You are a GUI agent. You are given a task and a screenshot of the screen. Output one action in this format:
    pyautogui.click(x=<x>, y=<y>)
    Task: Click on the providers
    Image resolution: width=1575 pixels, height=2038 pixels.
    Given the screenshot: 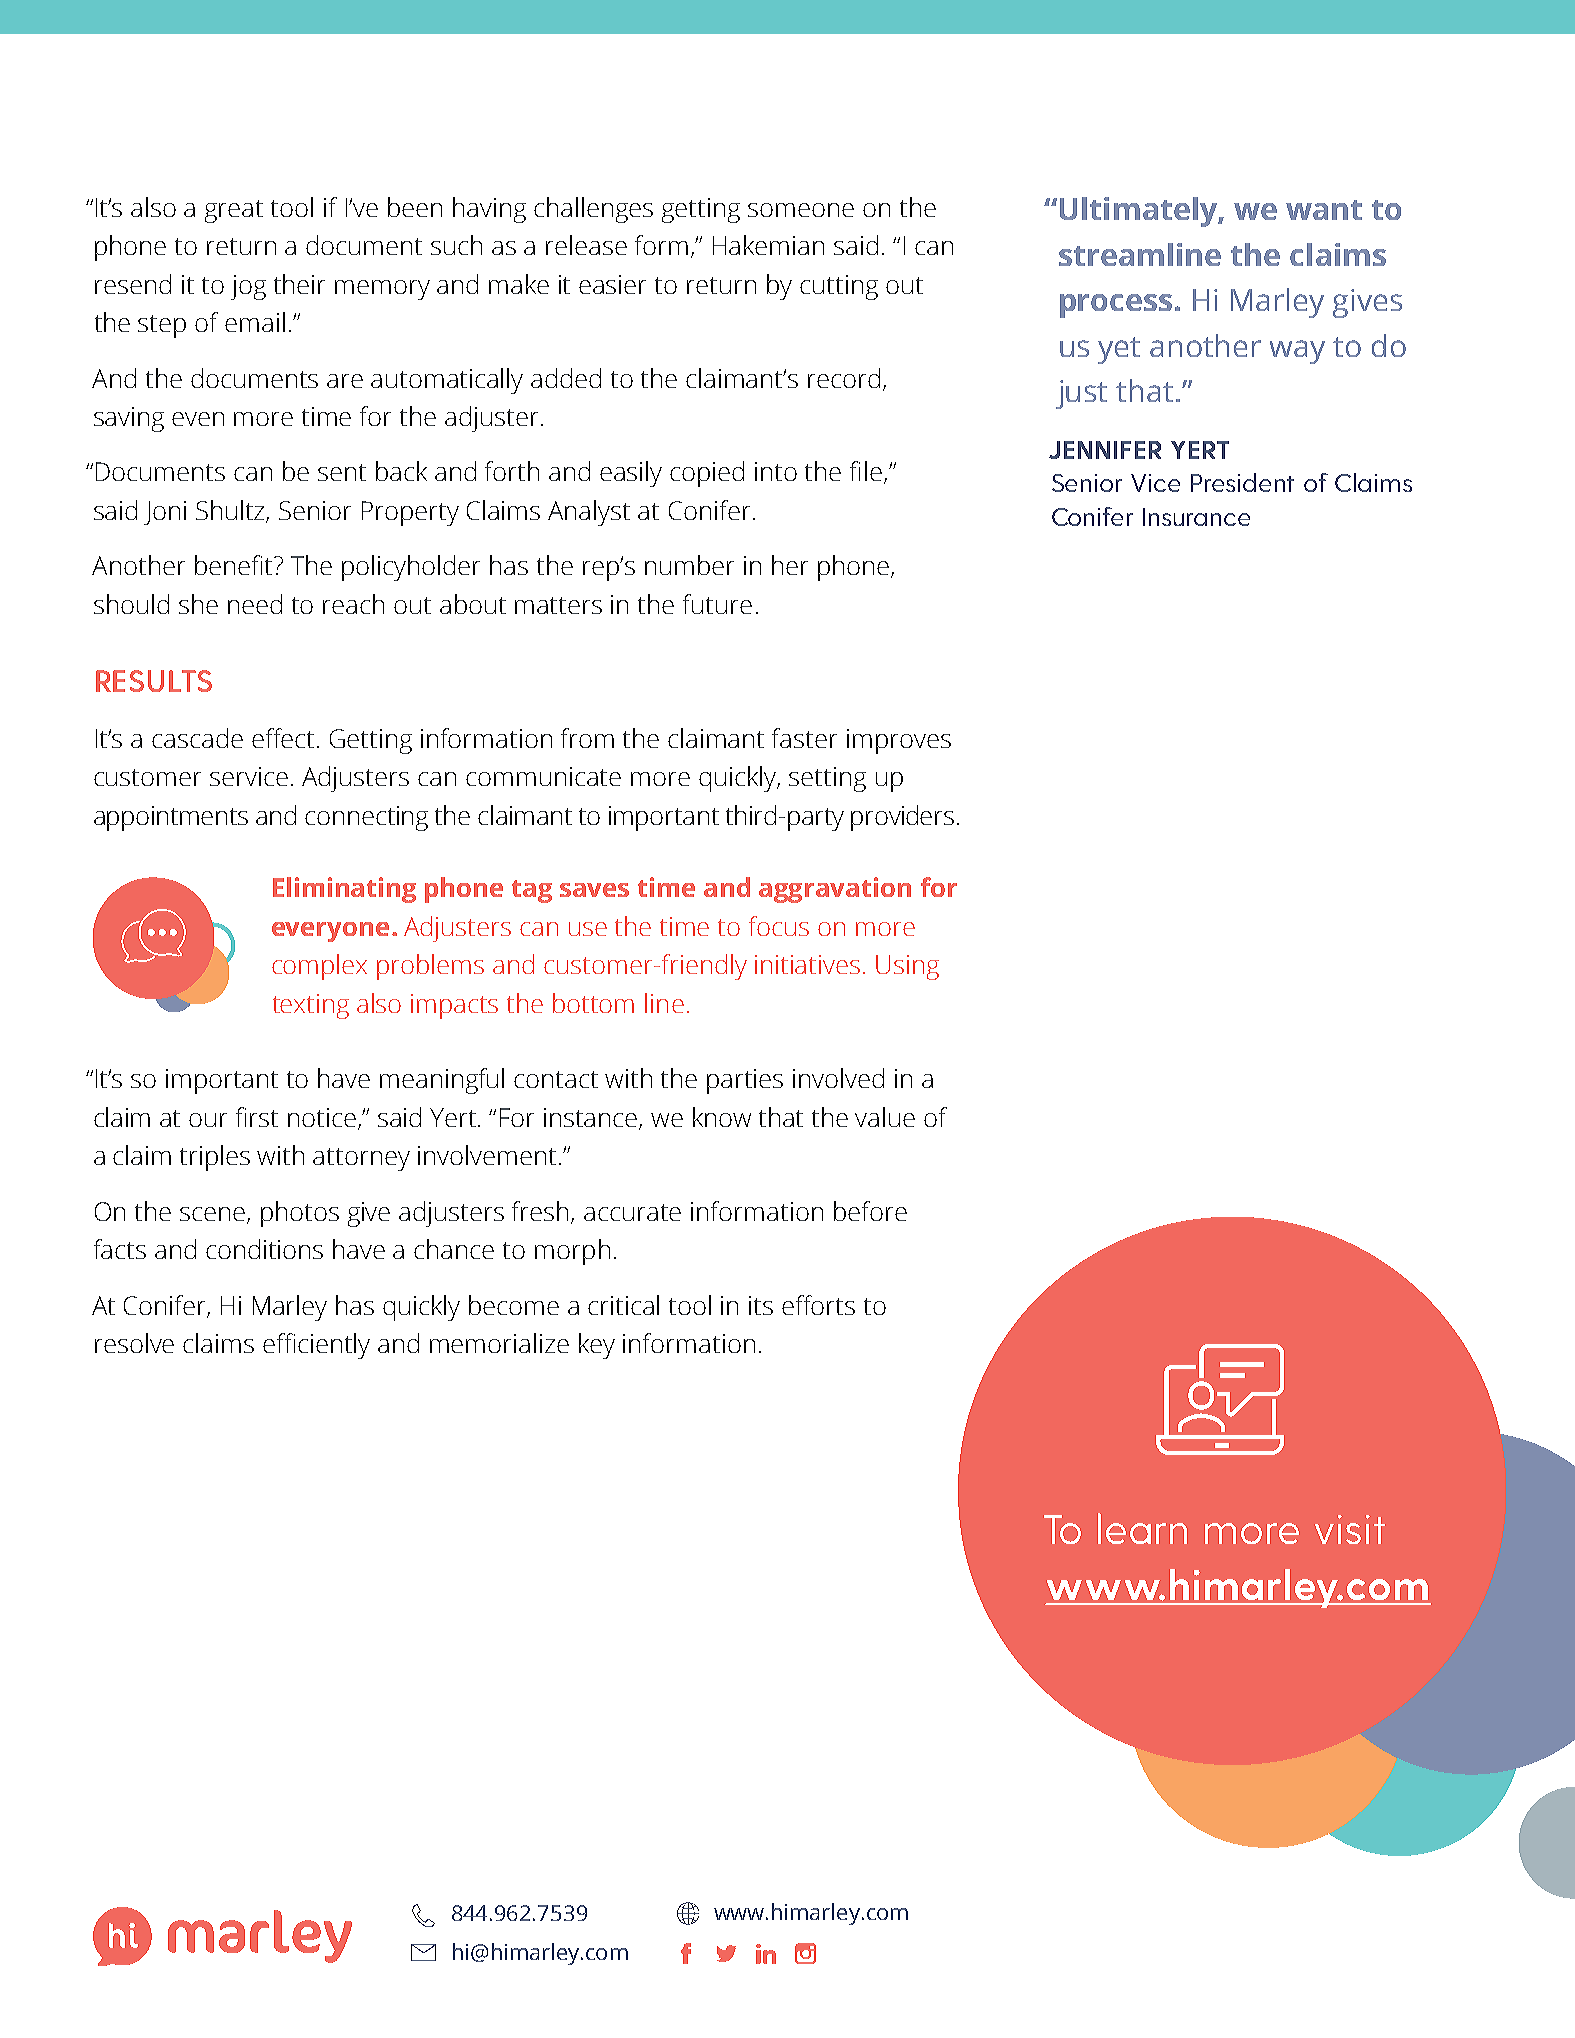 What is the action you would take?
    pyautogui.click(x=902, y=818)
